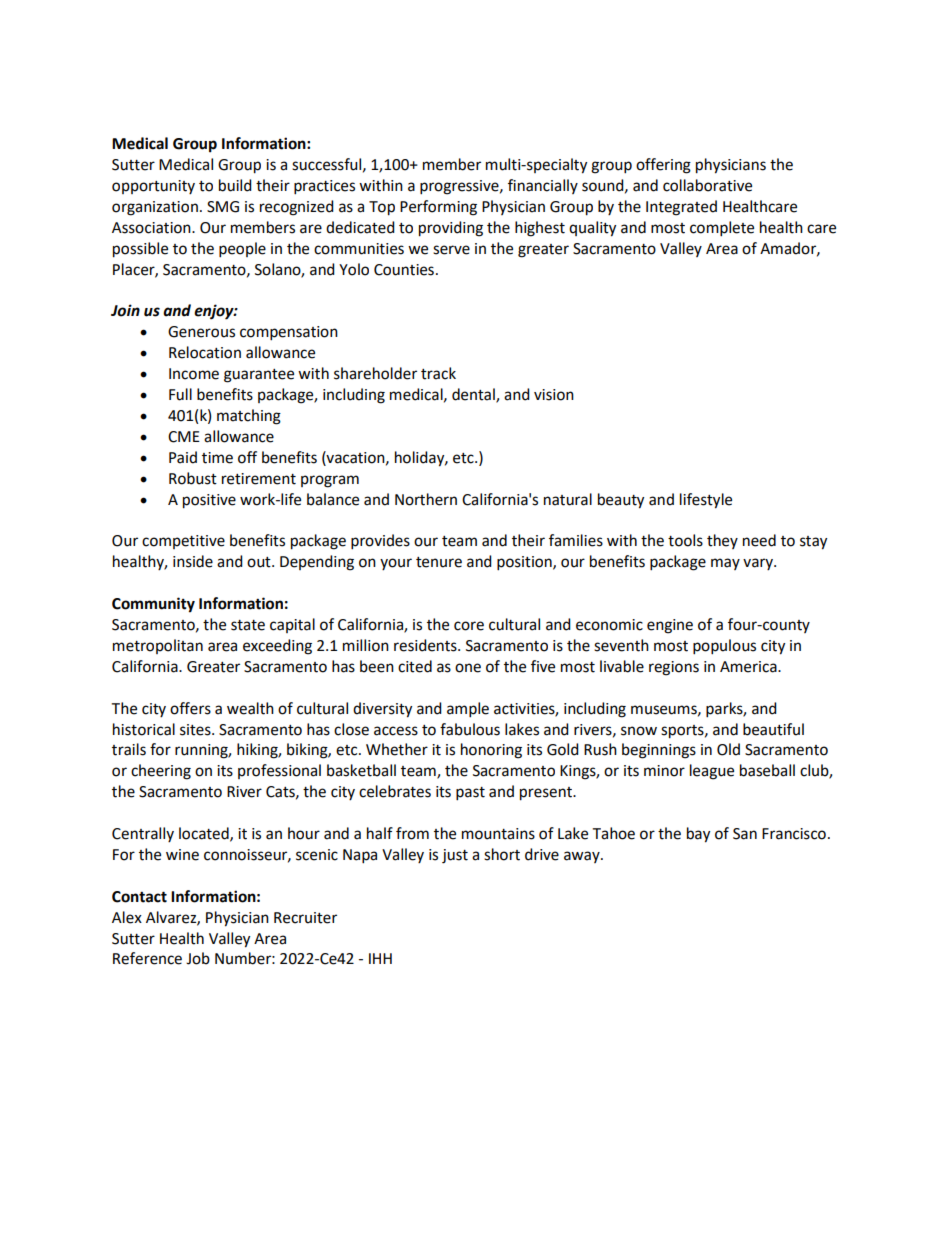  I want to click on beauty, so click(621, 501).
